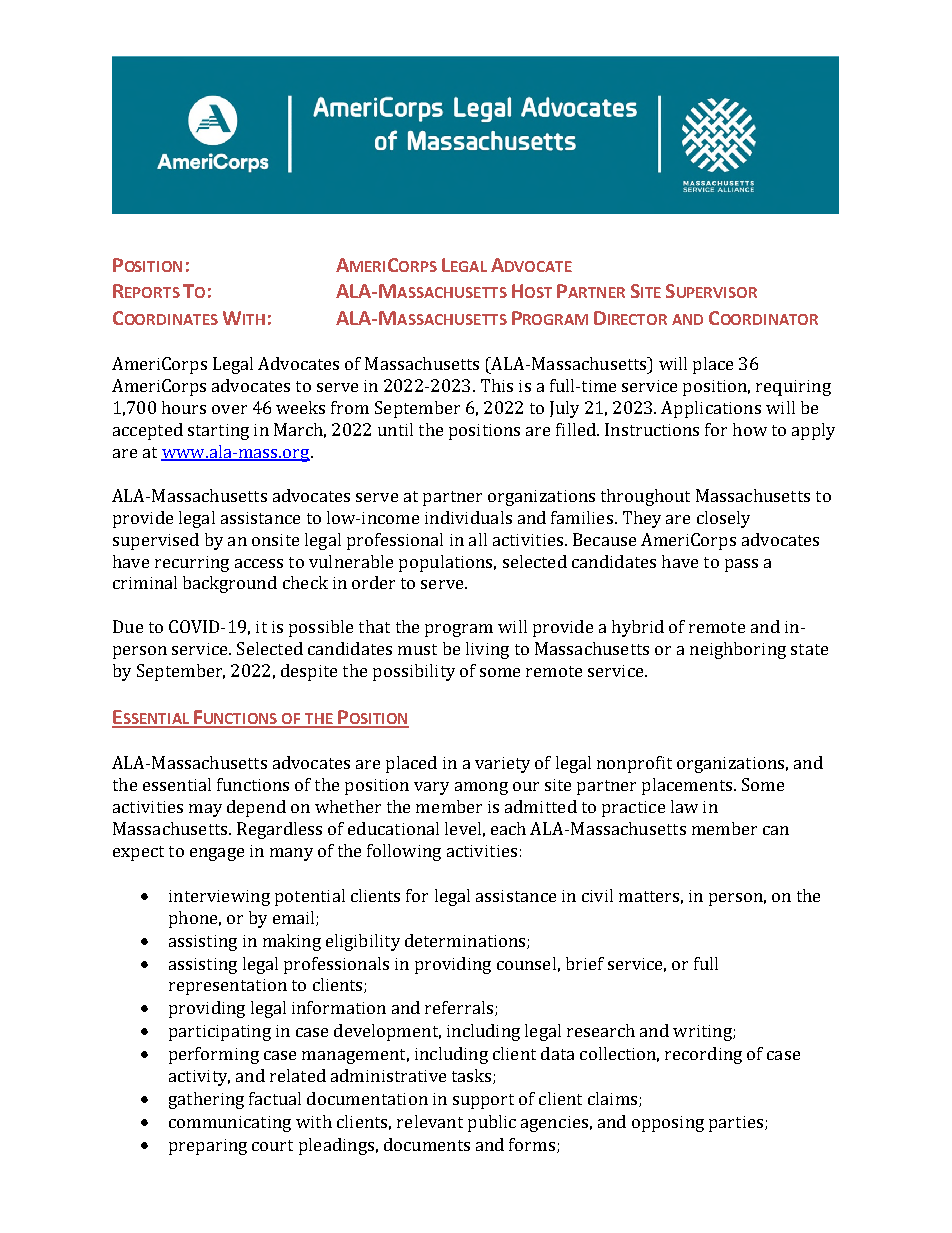 Image resolution: width=952 pixels, height=1233 pixels. What do you see at coordinates (741, 565) in the screenshot?
I see `pass` at bounding box center [741, 565].
